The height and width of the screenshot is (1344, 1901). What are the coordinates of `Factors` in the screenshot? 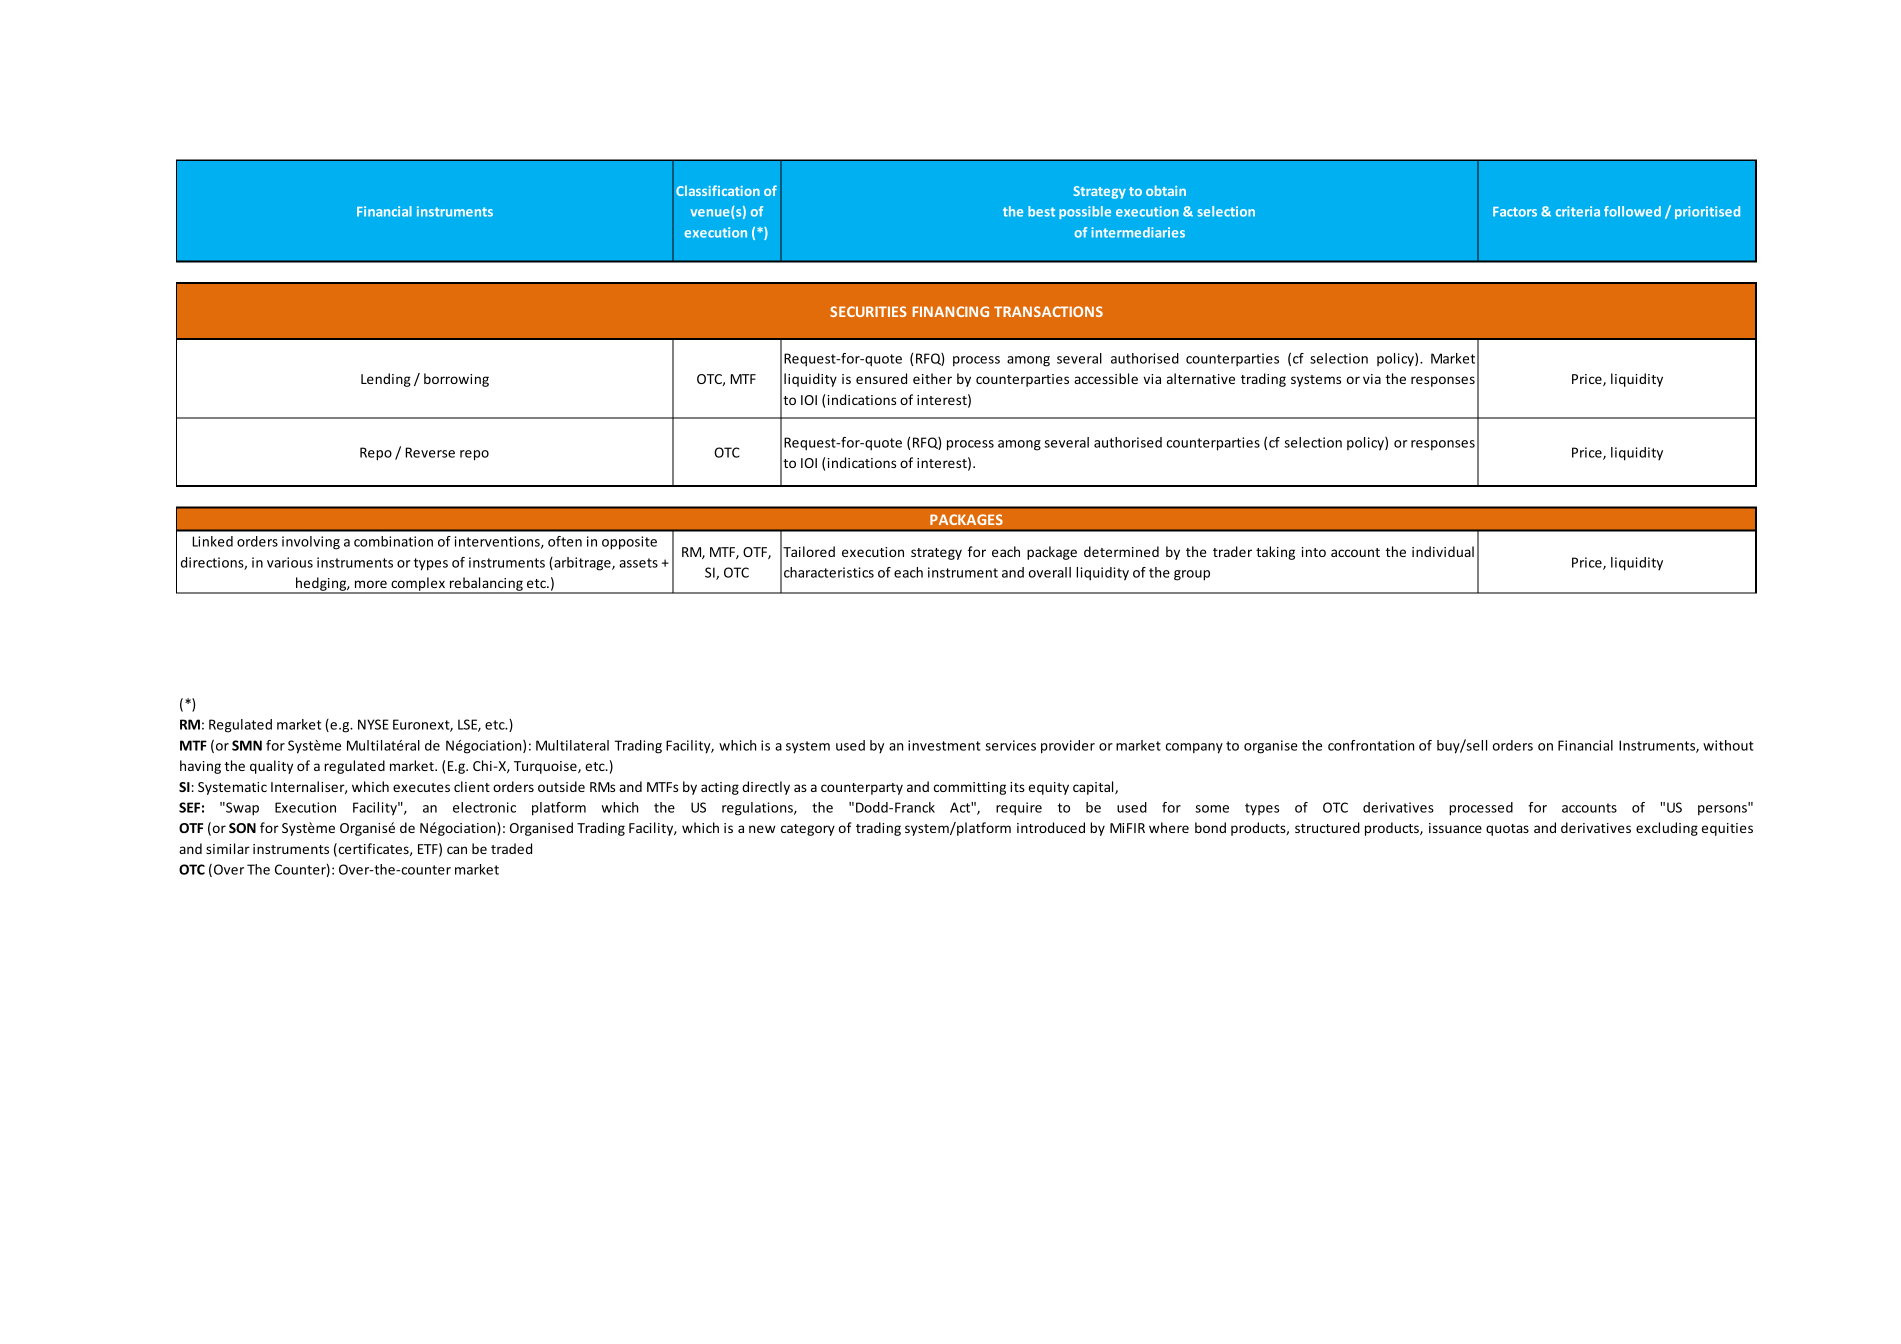 It's located at (1515, 212).
